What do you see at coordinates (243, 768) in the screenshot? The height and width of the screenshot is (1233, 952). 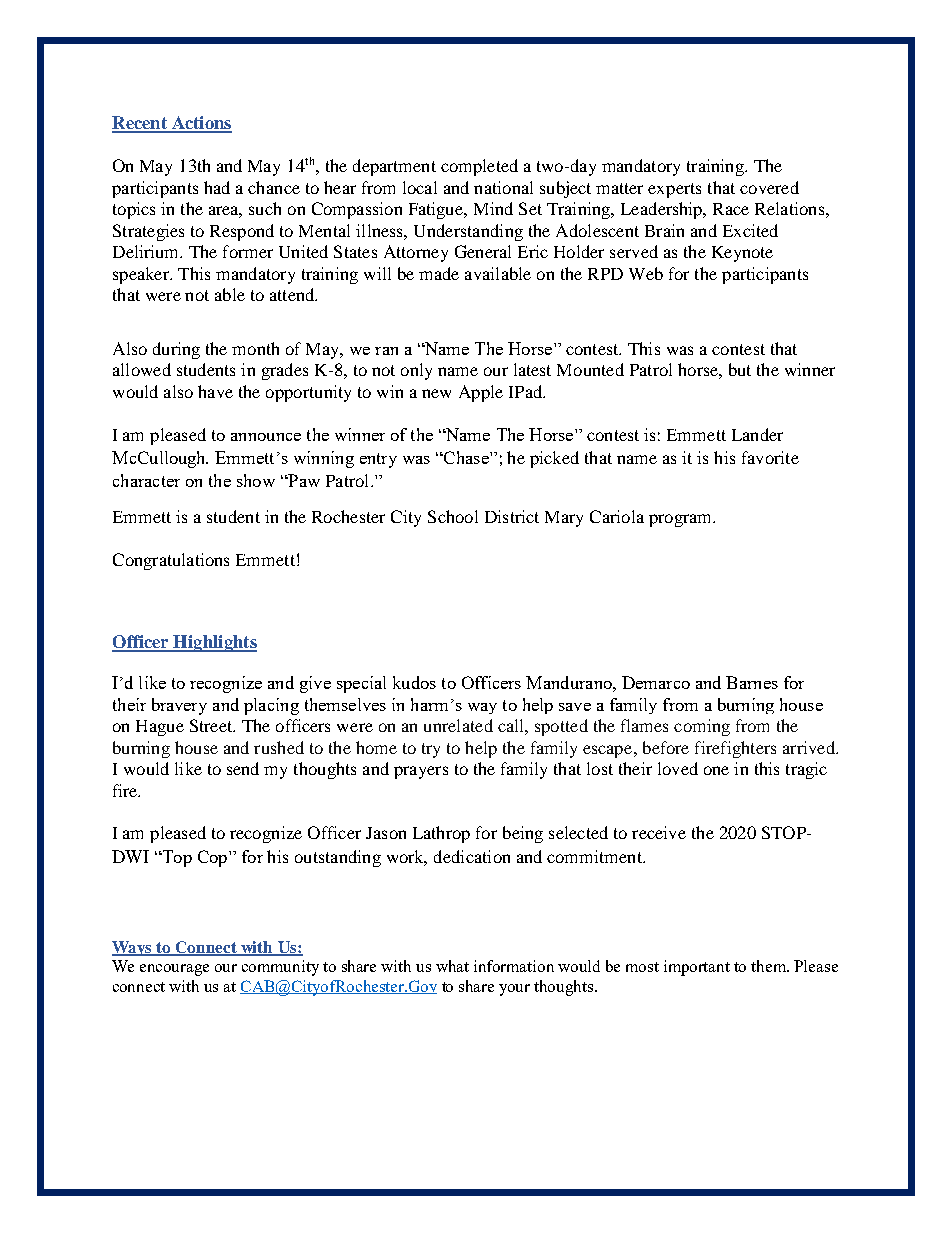 I see `send` at bounding box center [243, 768].
